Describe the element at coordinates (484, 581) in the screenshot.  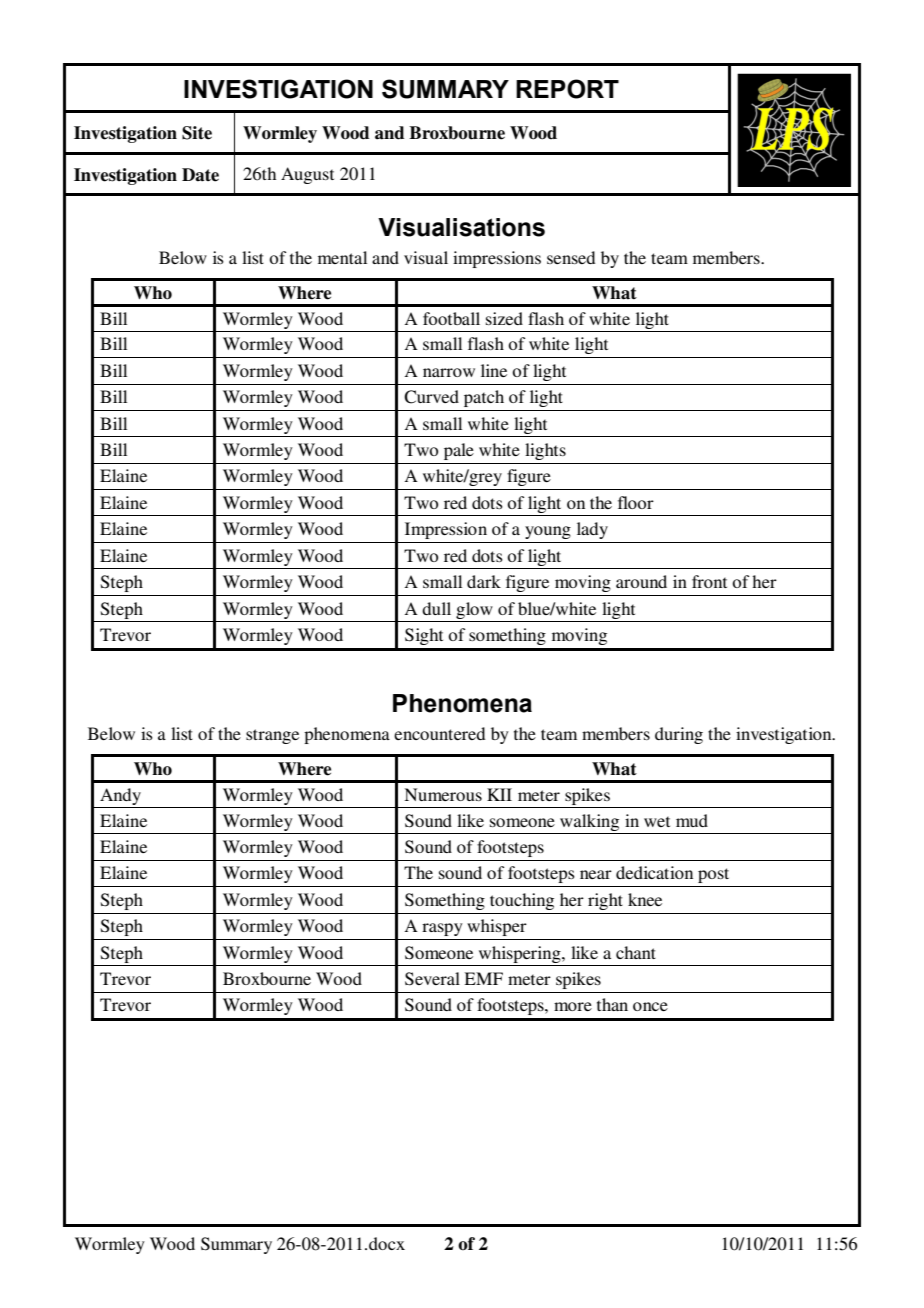
I see `dark` at that location.
